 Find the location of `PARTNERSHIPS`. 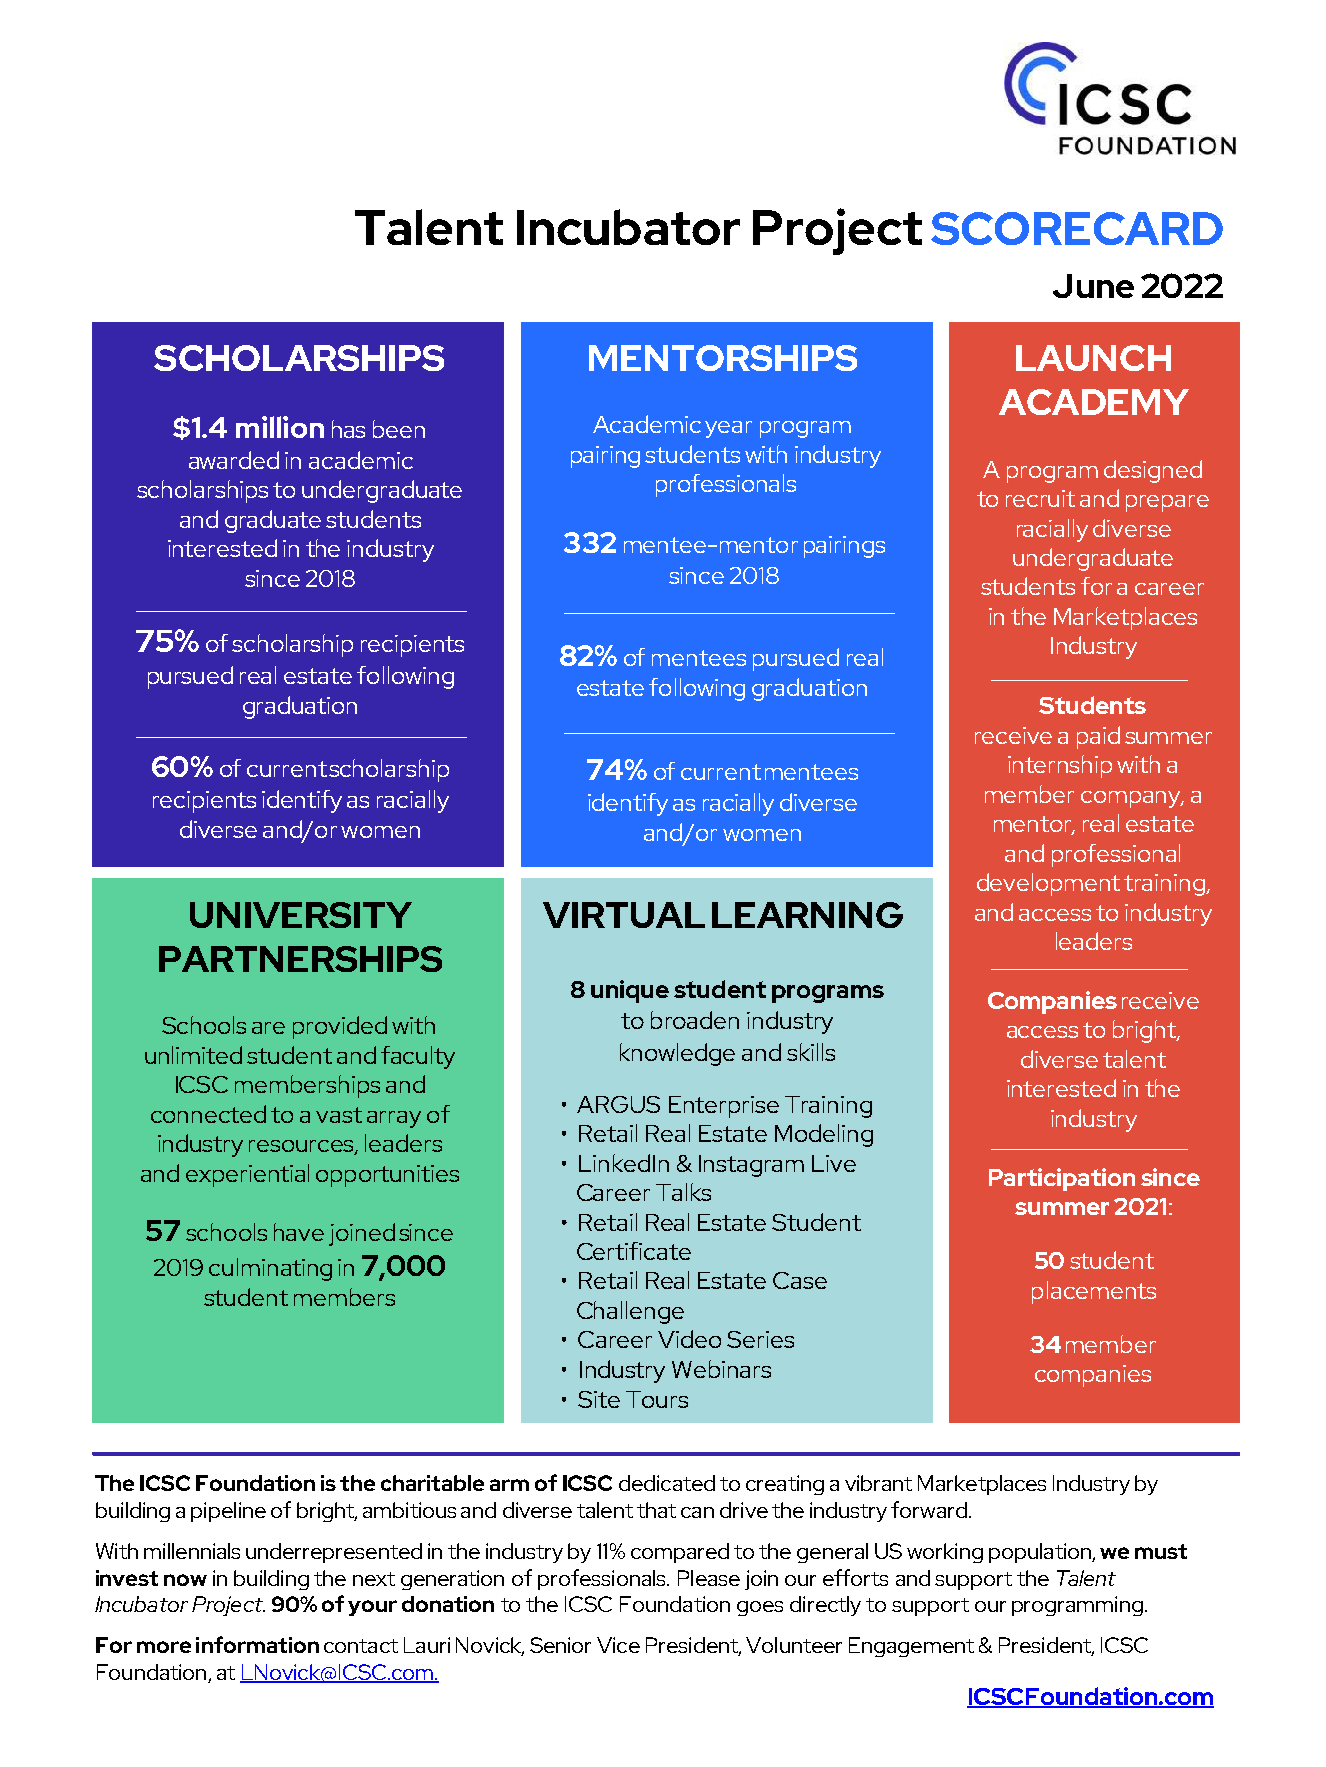

PARTNERSHIPS is located at coordinates (300, 959).
